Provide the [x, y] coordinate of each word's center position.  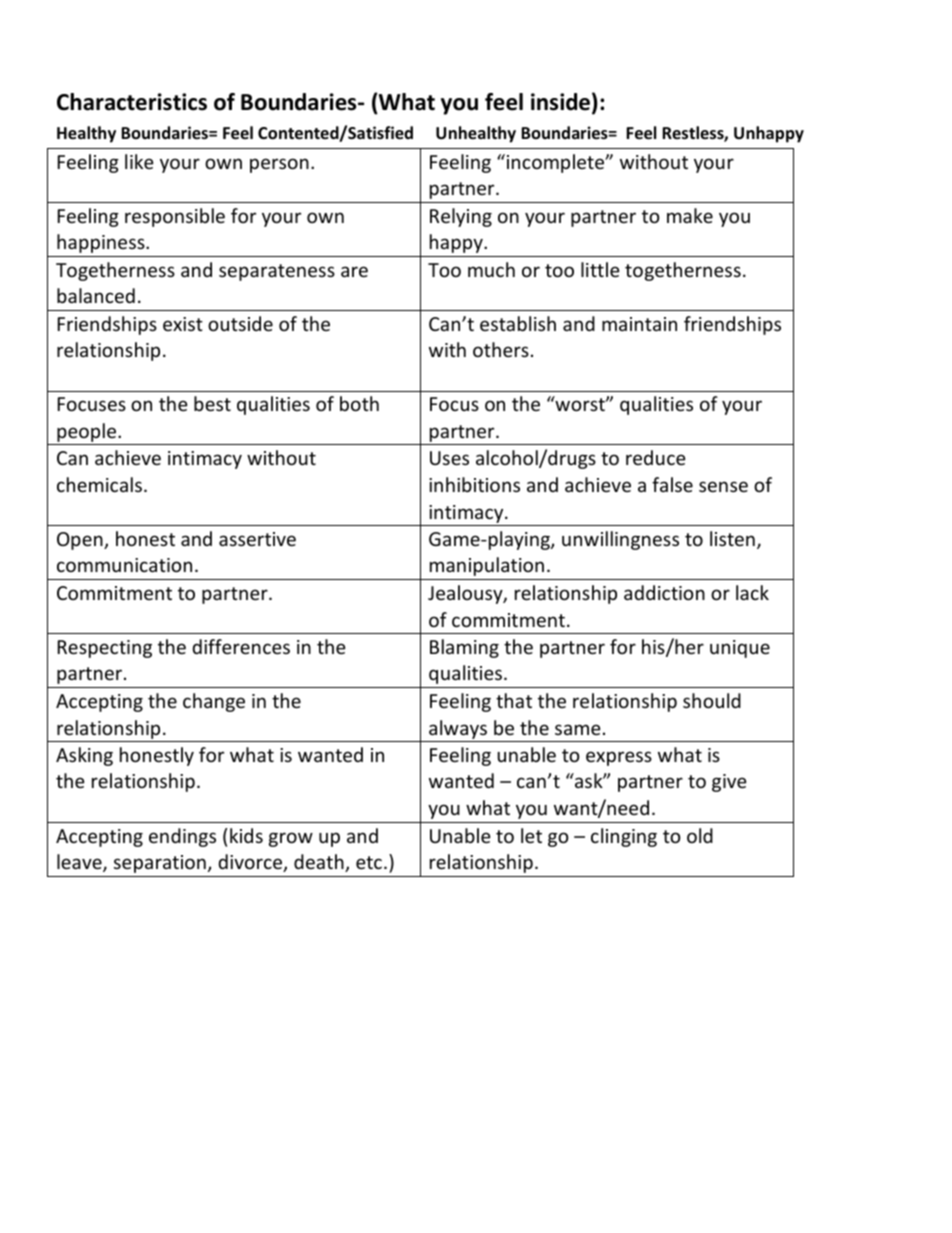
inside [560, 102]
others [501, 349]
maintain [639, 324]
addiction [664, 592]
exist [183, 324]
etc [369, 862]
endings [182, 837]
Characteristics [132, 102]
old [700, 835]
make [690, 215]
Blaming [464, 648]
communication [124, 565]
